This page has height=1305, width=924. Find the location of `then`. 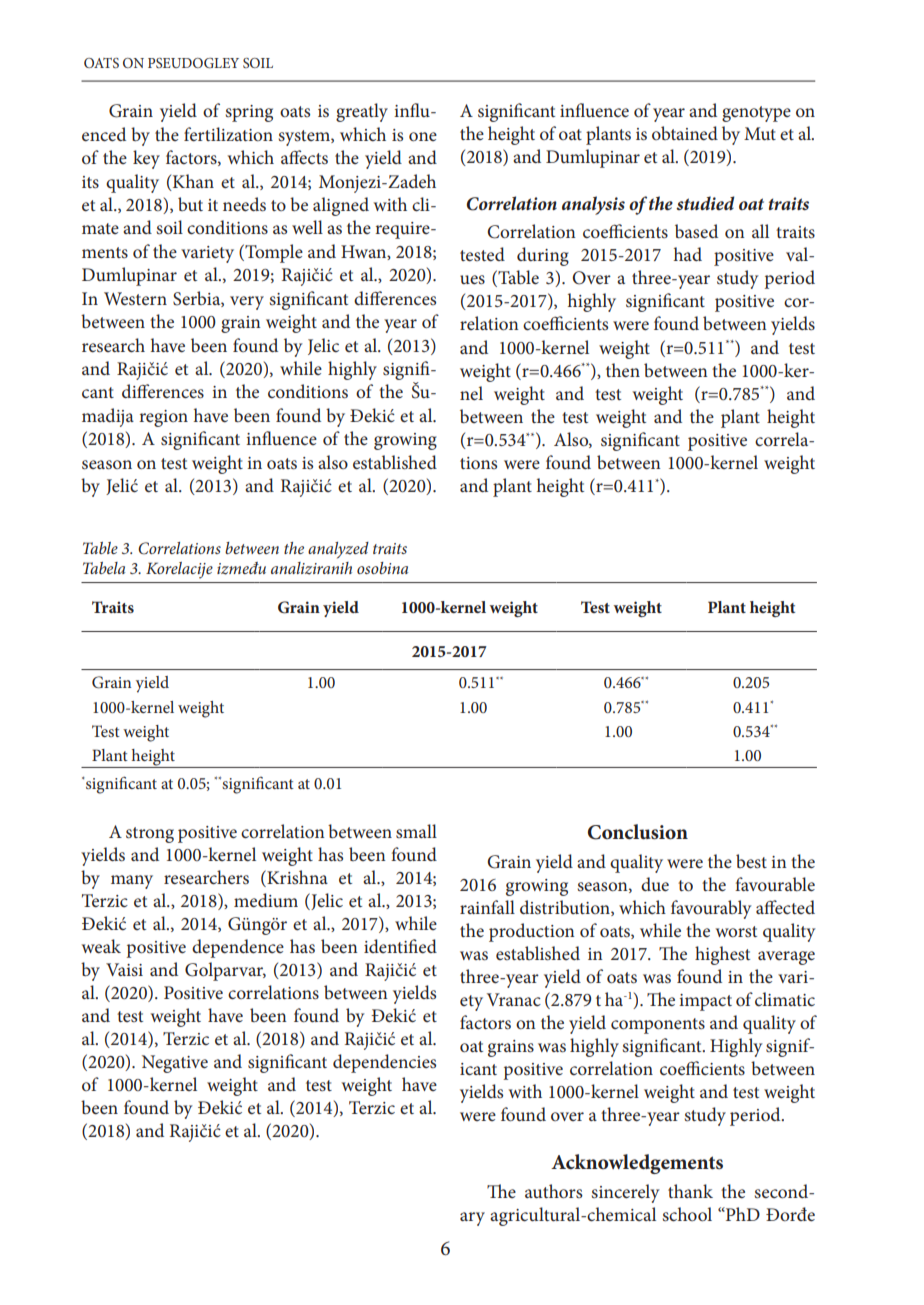

then is located at coordinates (623, 370).
